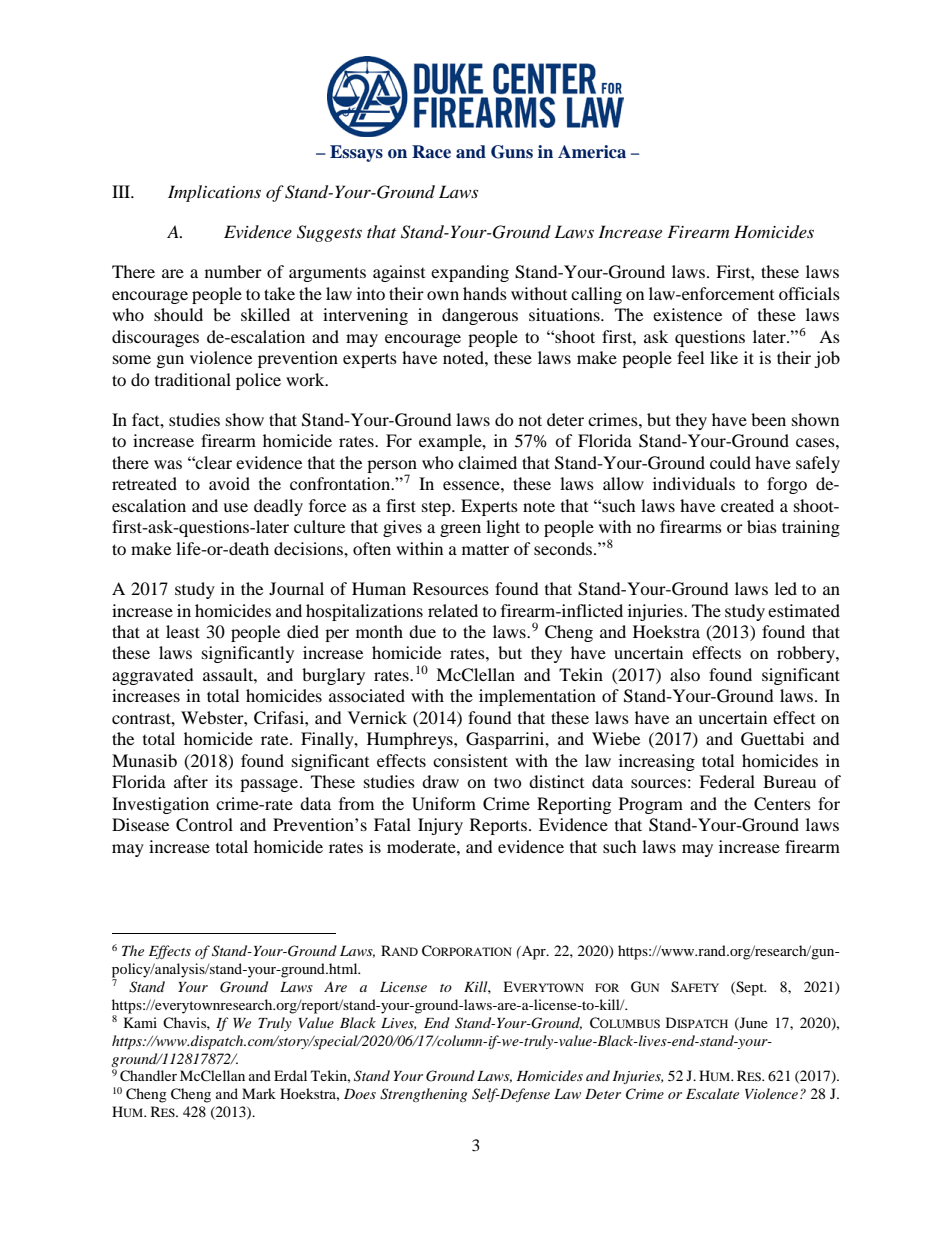  I want to click on Escalate, so click(712, 1093).
